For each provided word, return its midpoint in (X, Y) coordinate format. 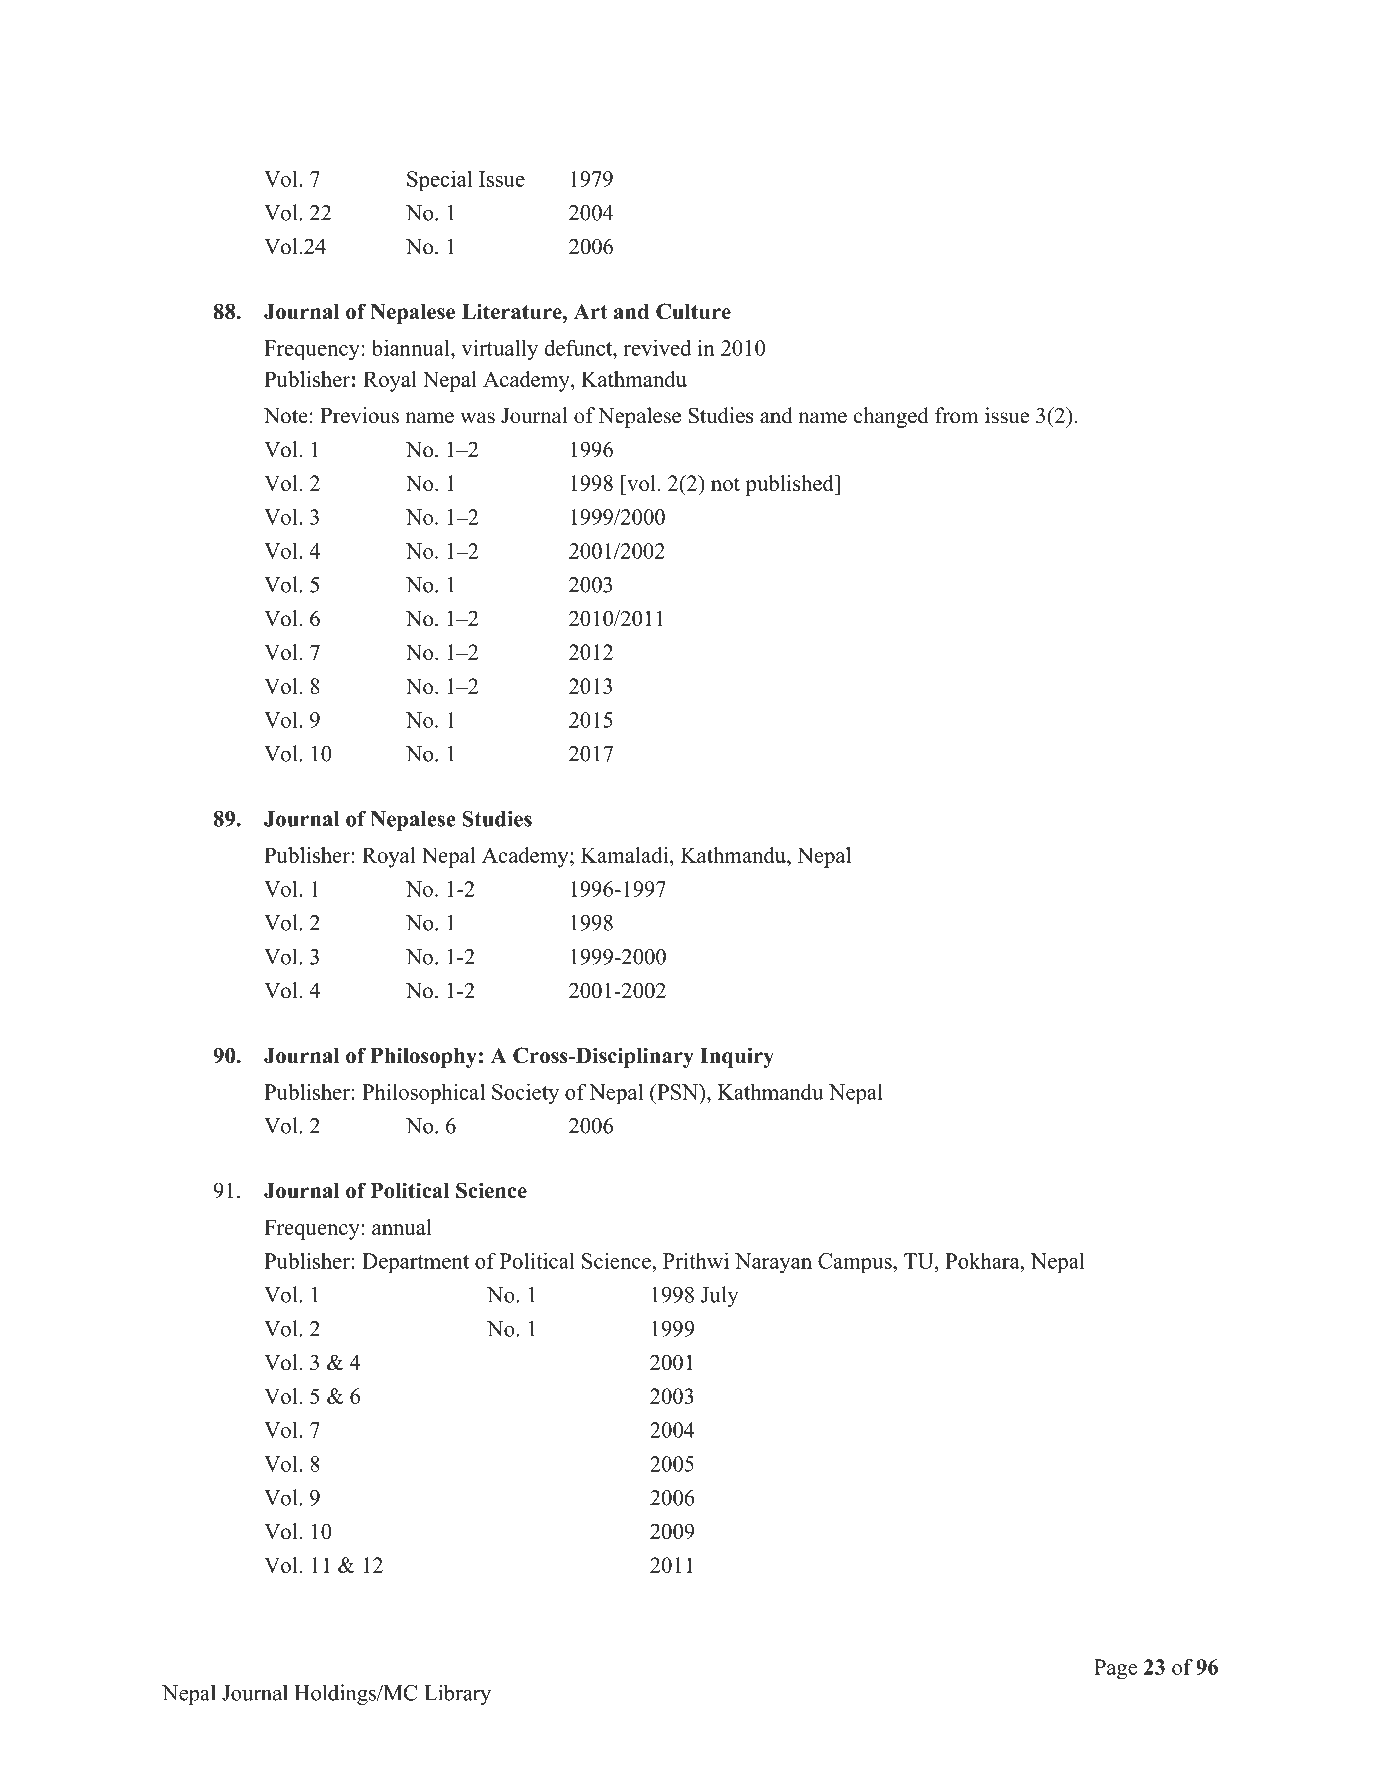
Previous (359, 415)
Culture (693, 311)
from (957, 415)
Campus (856, 1263)
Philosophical (423, 1094)
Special (439, 181)
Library (457, 1694)
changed (890, 417)
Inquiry (737, 1057)
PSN (678, 1092)
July (720, 1296)
